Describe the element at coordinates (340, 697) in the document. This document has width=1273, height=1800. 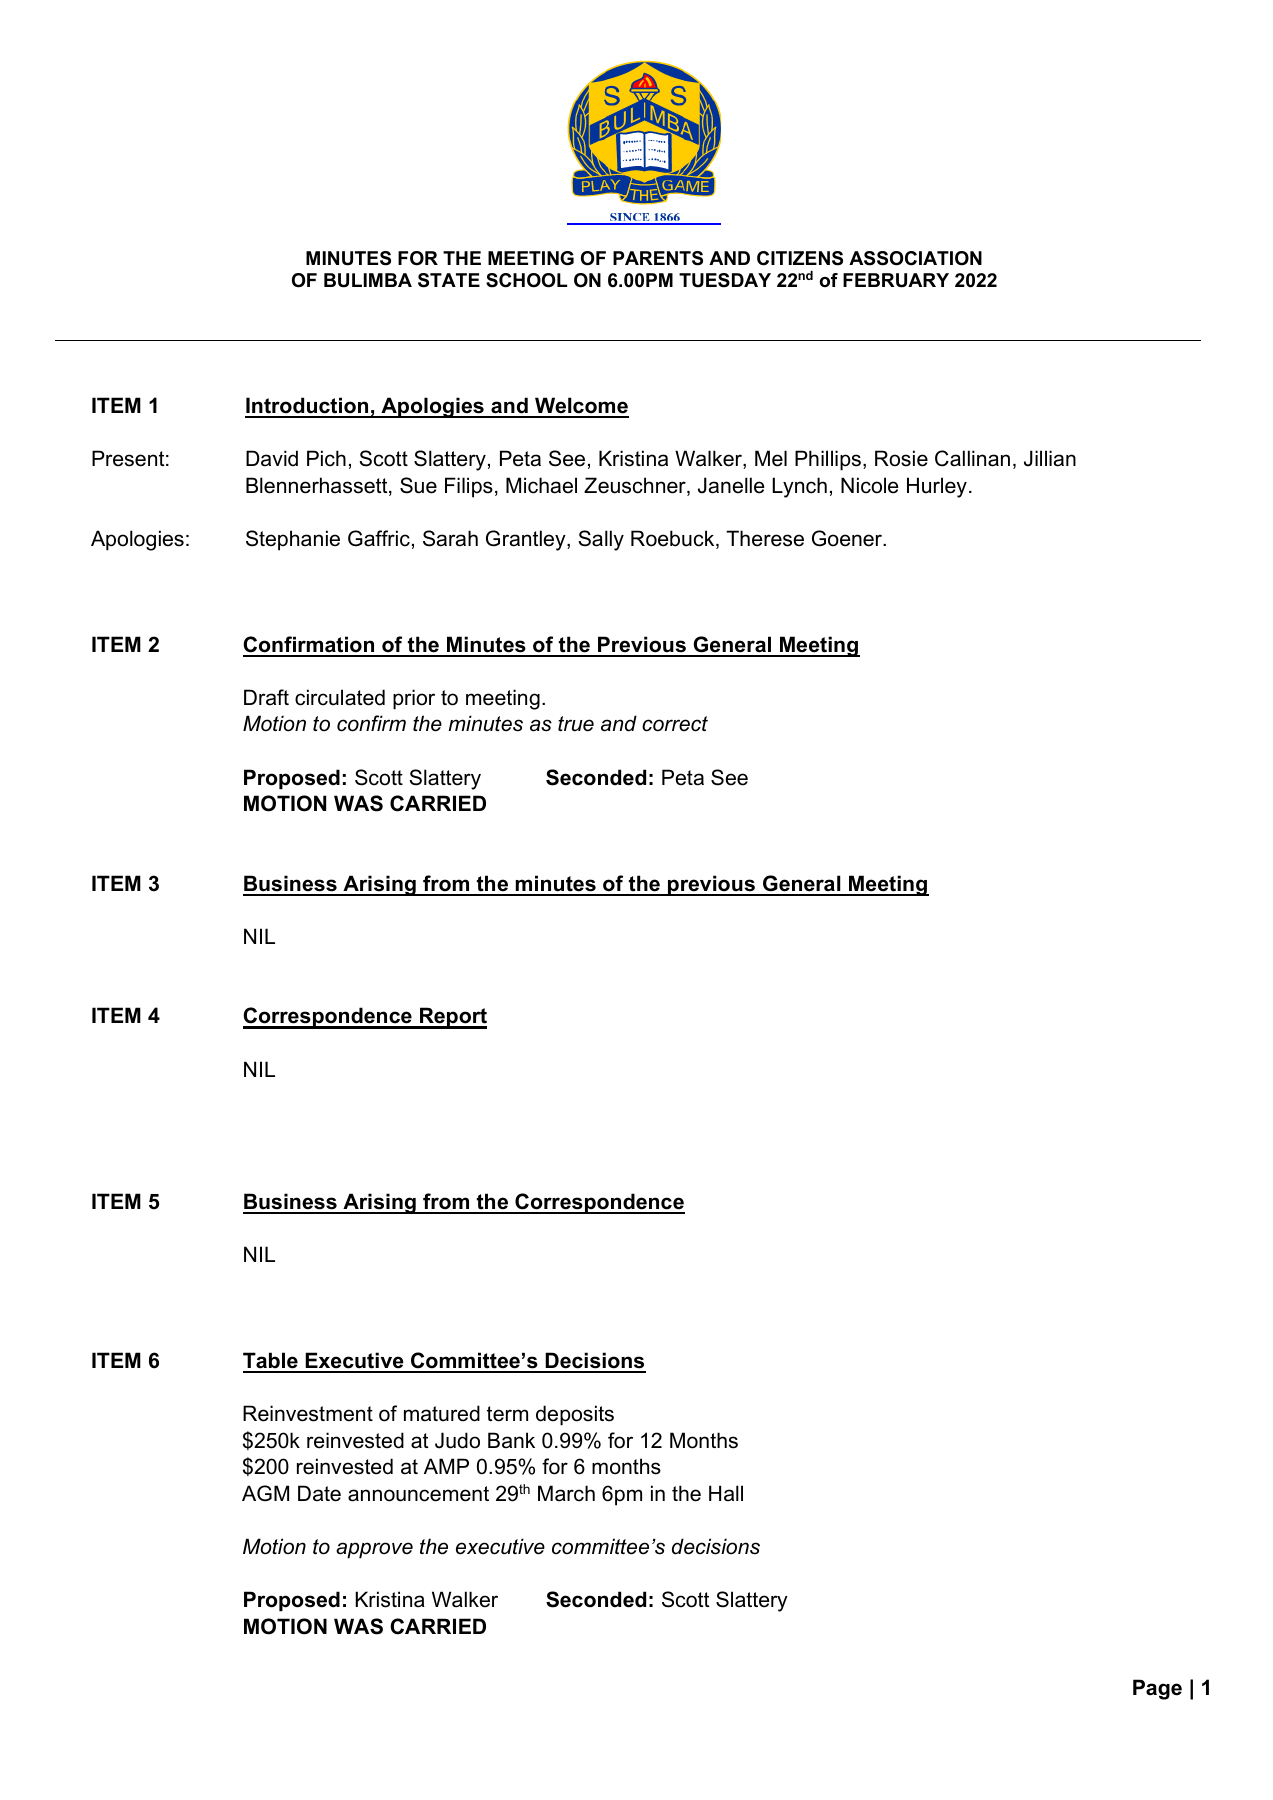
I see `circulated` at that location.
